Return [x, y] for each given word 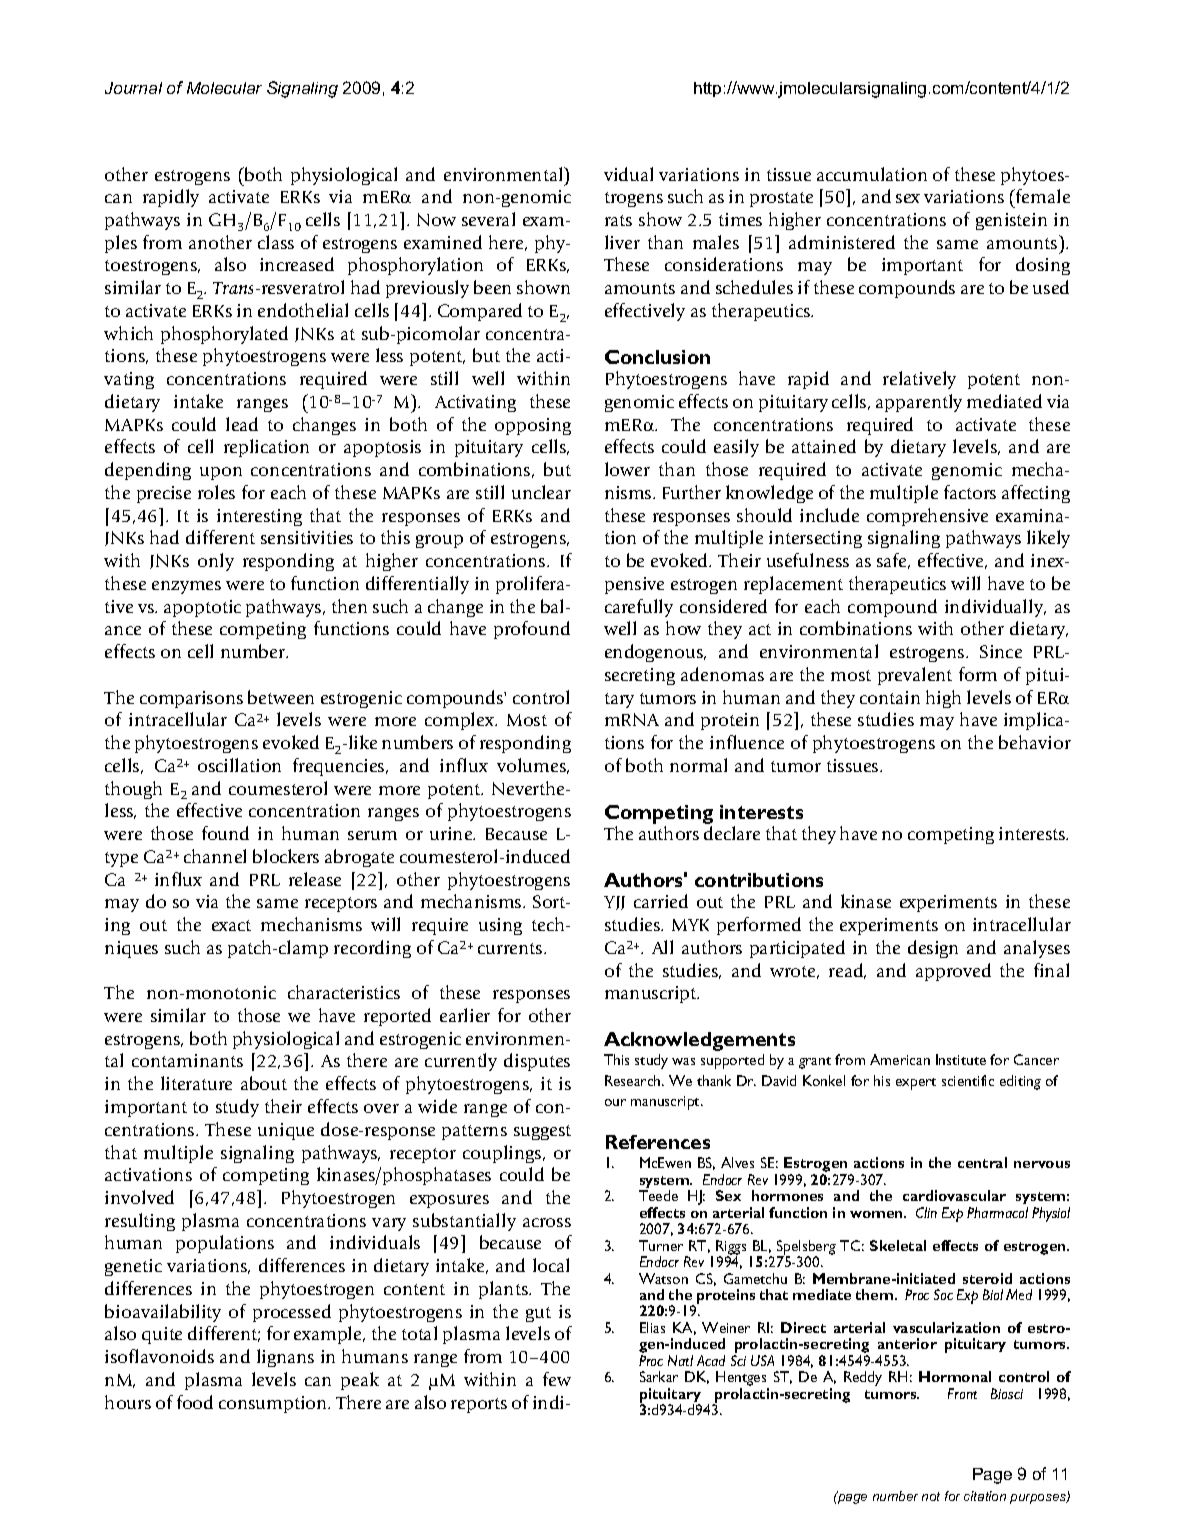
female [1042, 196]
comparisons [191, 699]
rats [618, 220]
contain [890, 697]
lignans [285, 1358]
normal [698, 765]
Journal [133, 88]
